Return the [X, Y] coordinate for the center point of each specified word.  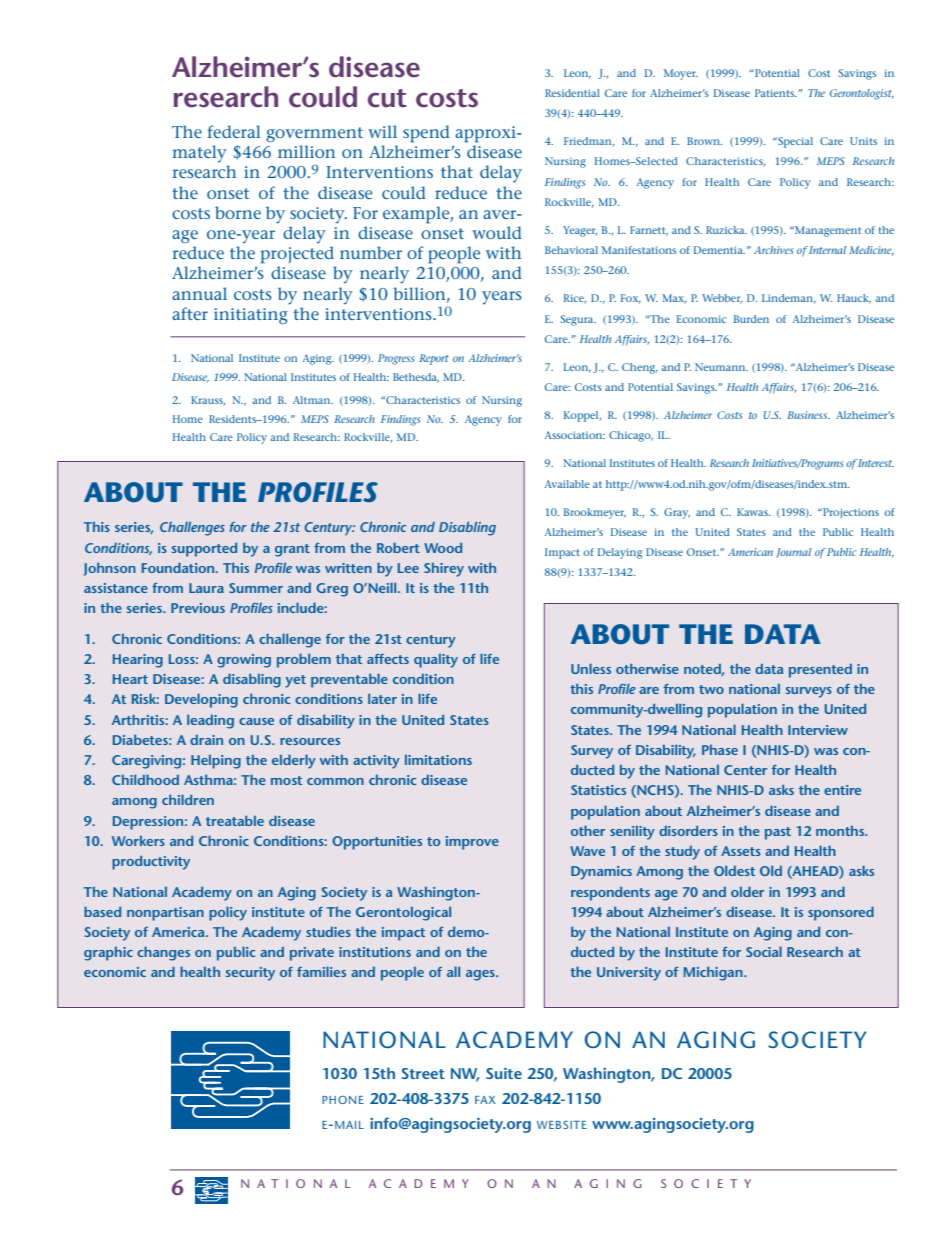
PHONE [343, 1100]
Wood [443, 548]
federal [234, 131]
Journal [793, 553]
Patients [776, 93]
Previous [198, 608]
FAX [485, 1100]
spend [426, 134]
